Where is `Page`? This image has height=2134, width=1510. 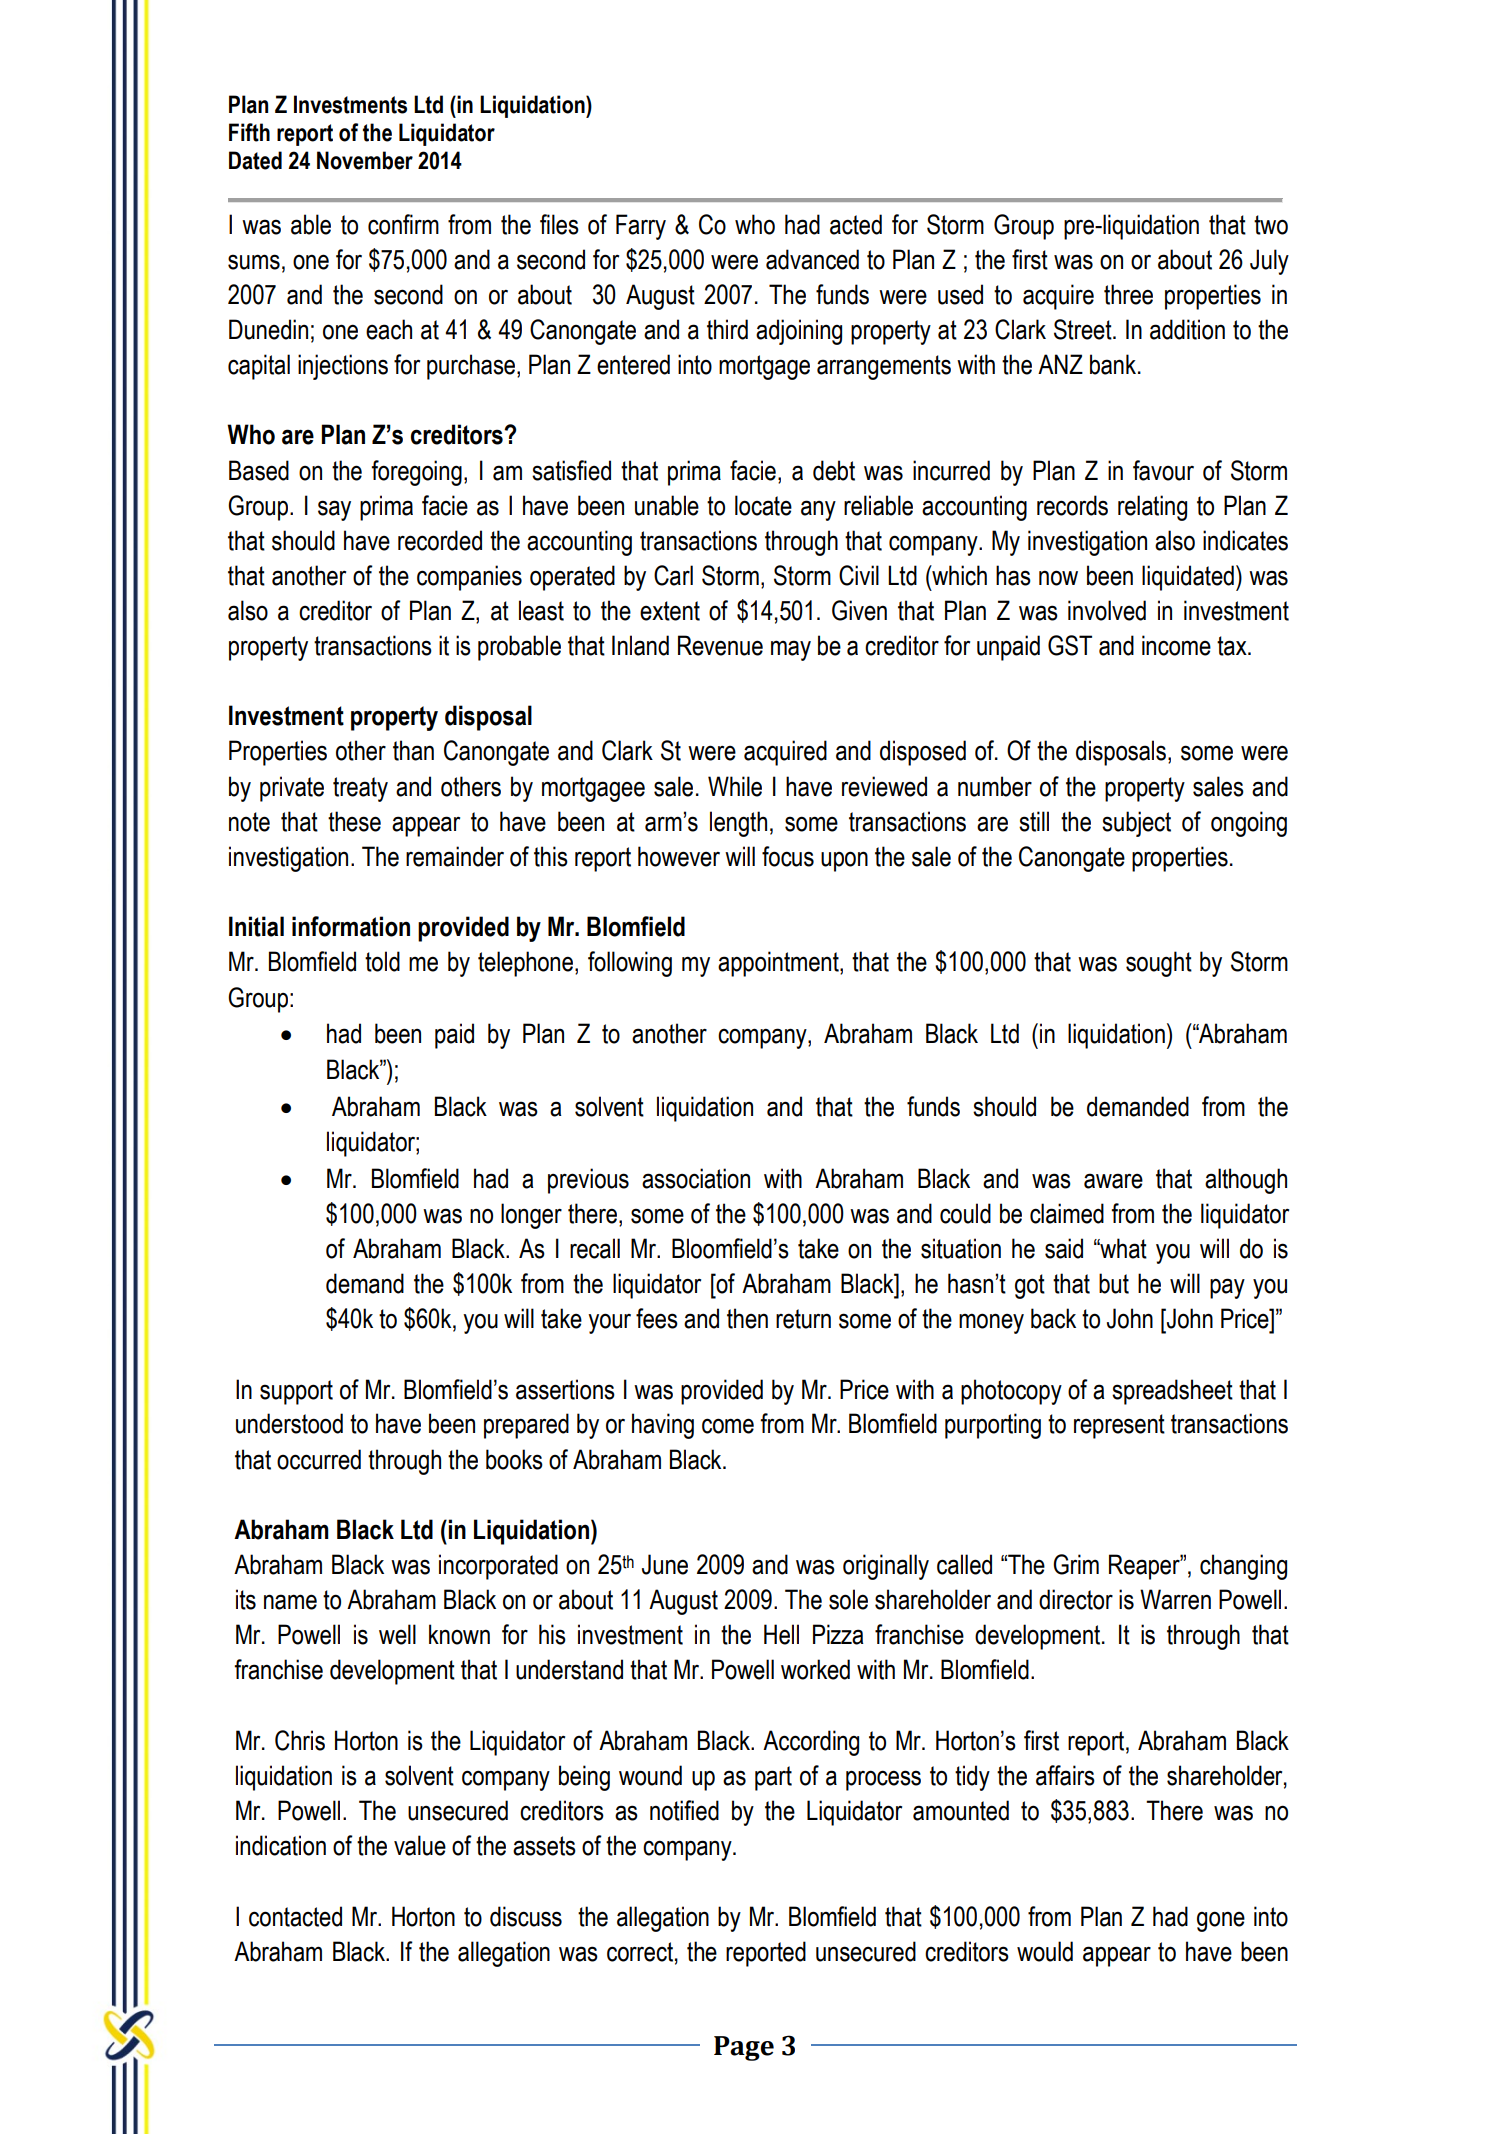
Page is located at coordinates (744, 2048).
